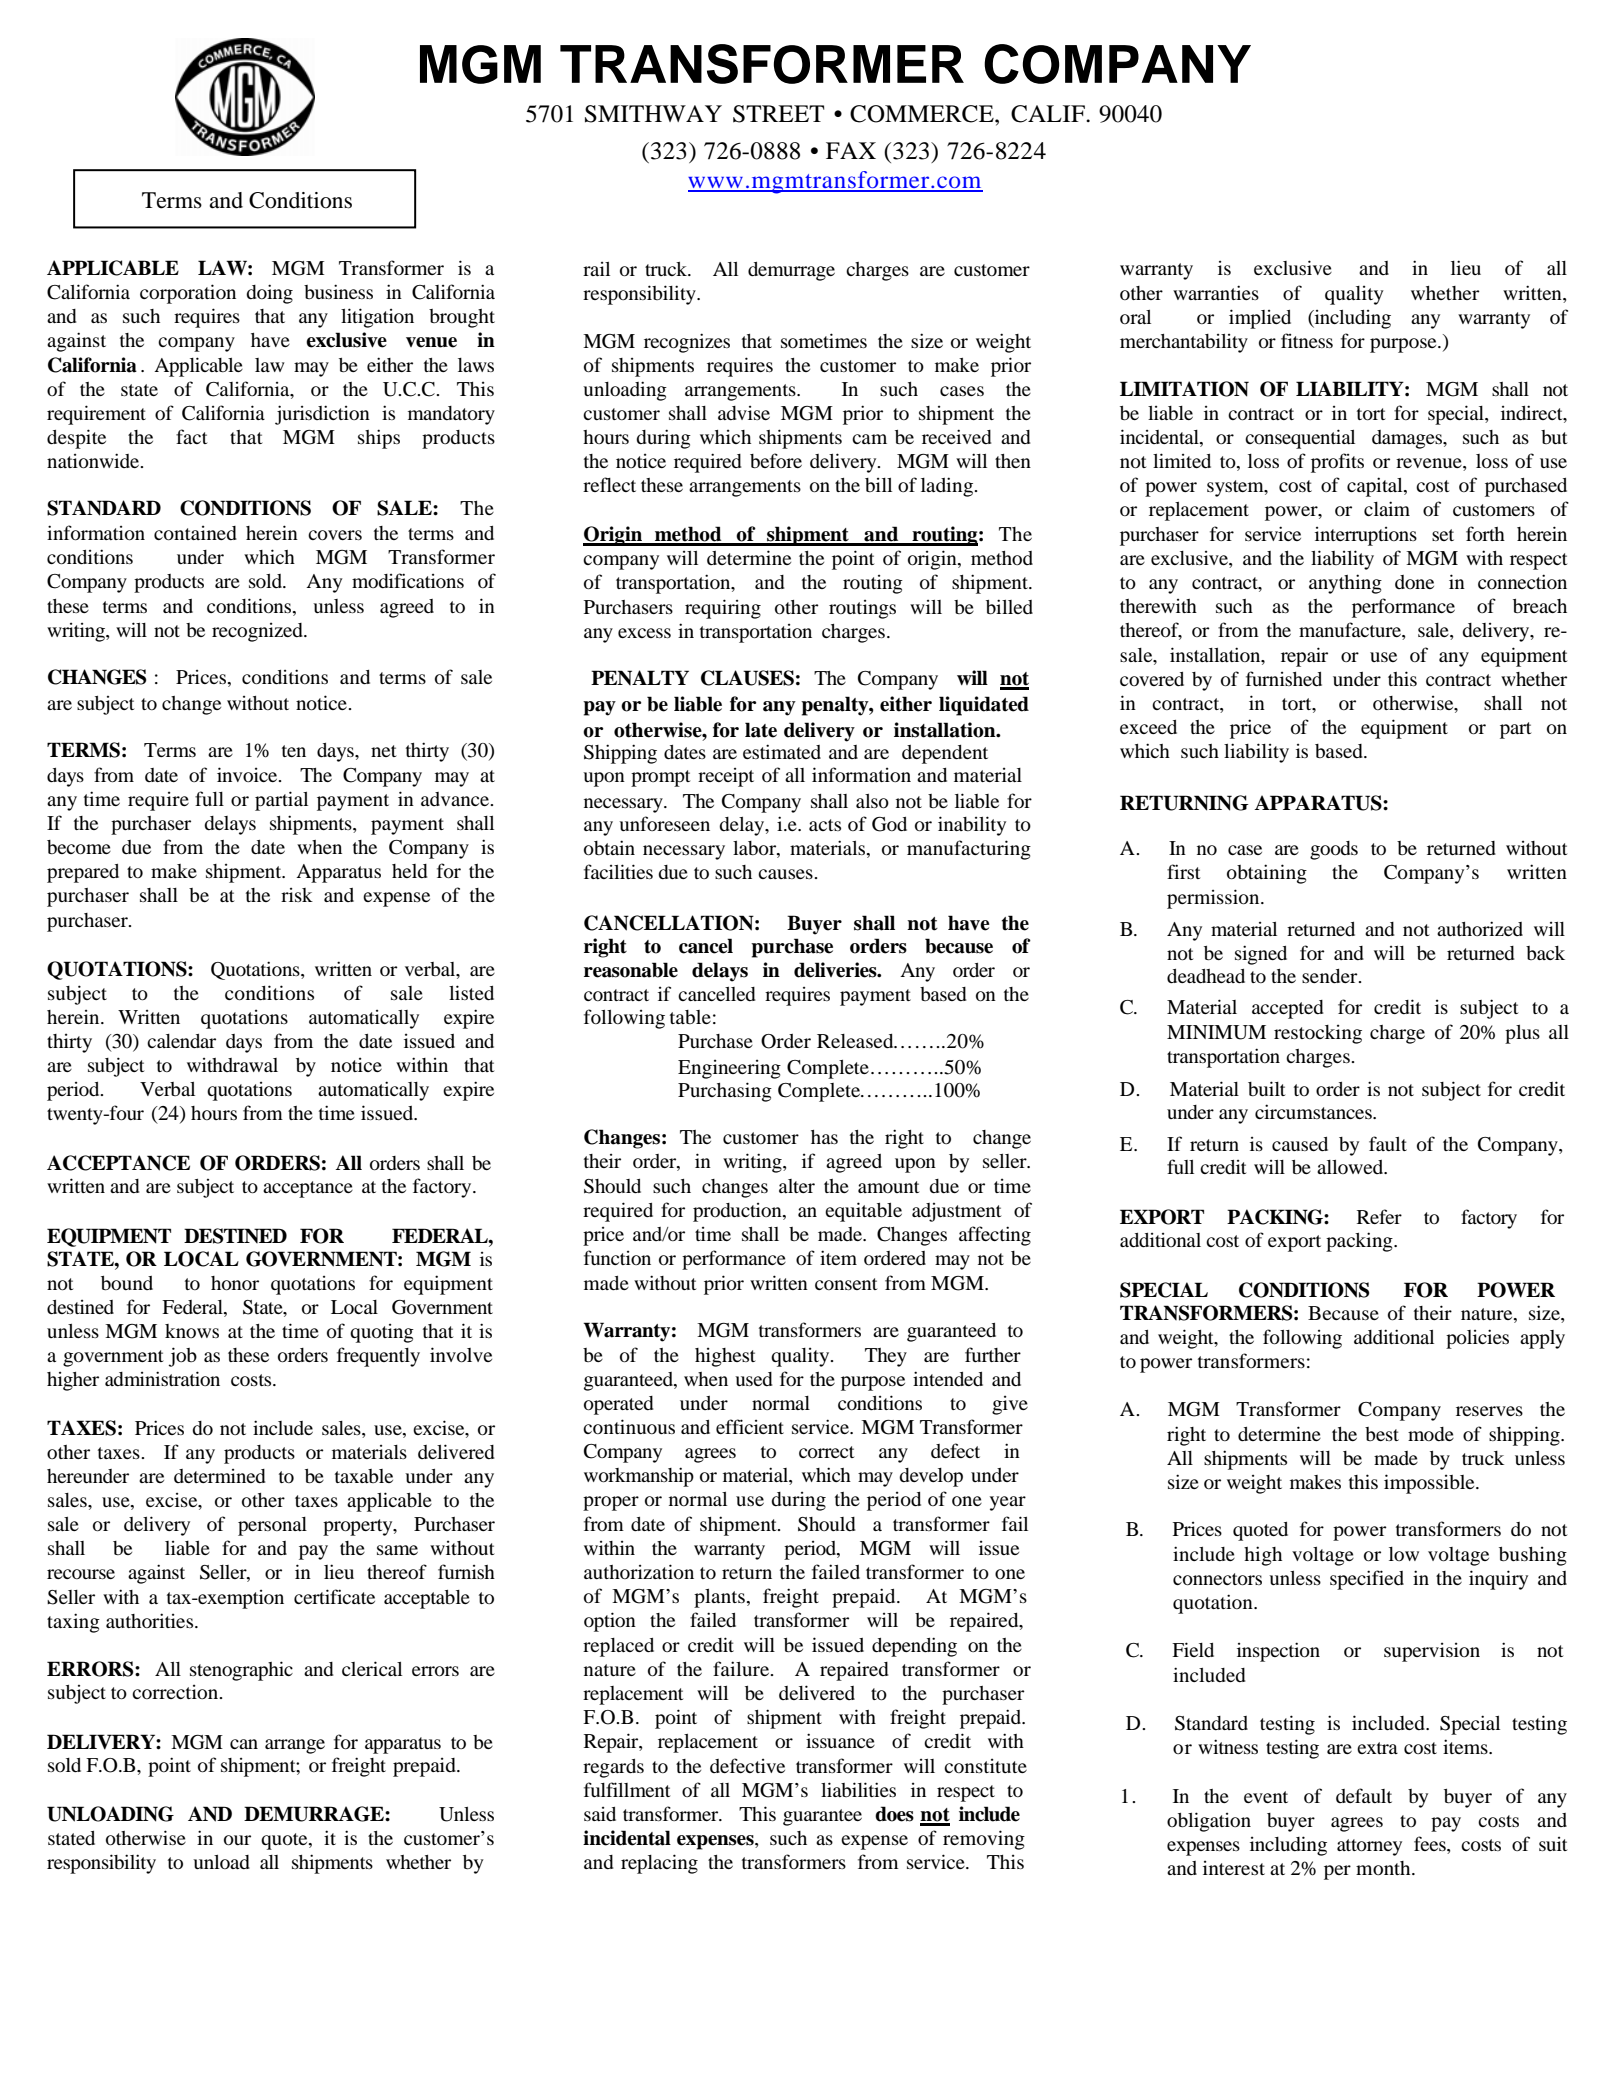  I want to click on deliveries, so click(836, 970).
